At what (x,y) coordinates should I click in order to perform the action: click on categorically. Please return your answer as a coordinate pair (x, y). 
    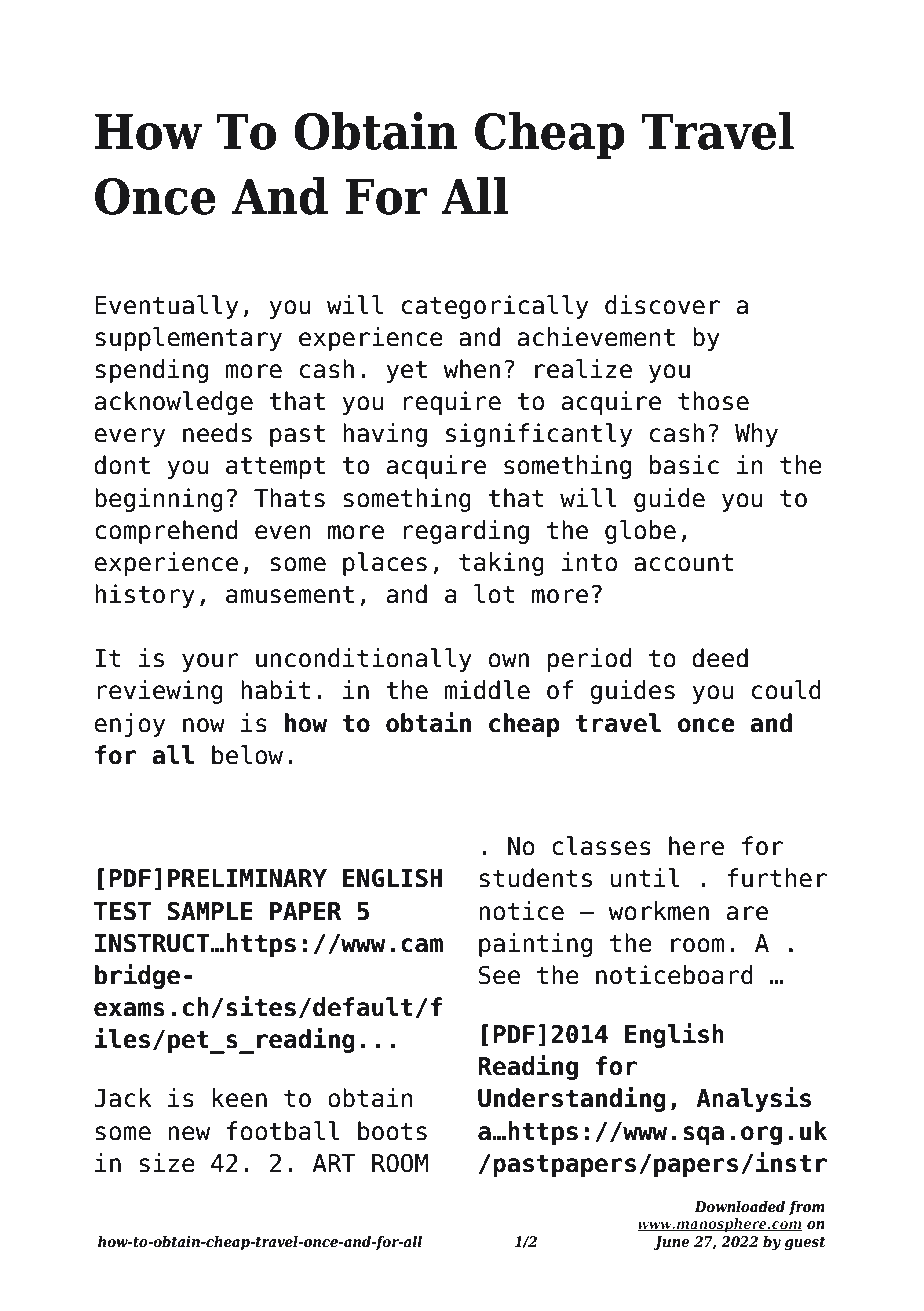
    Looking at the image, I should click on (495, 307).
